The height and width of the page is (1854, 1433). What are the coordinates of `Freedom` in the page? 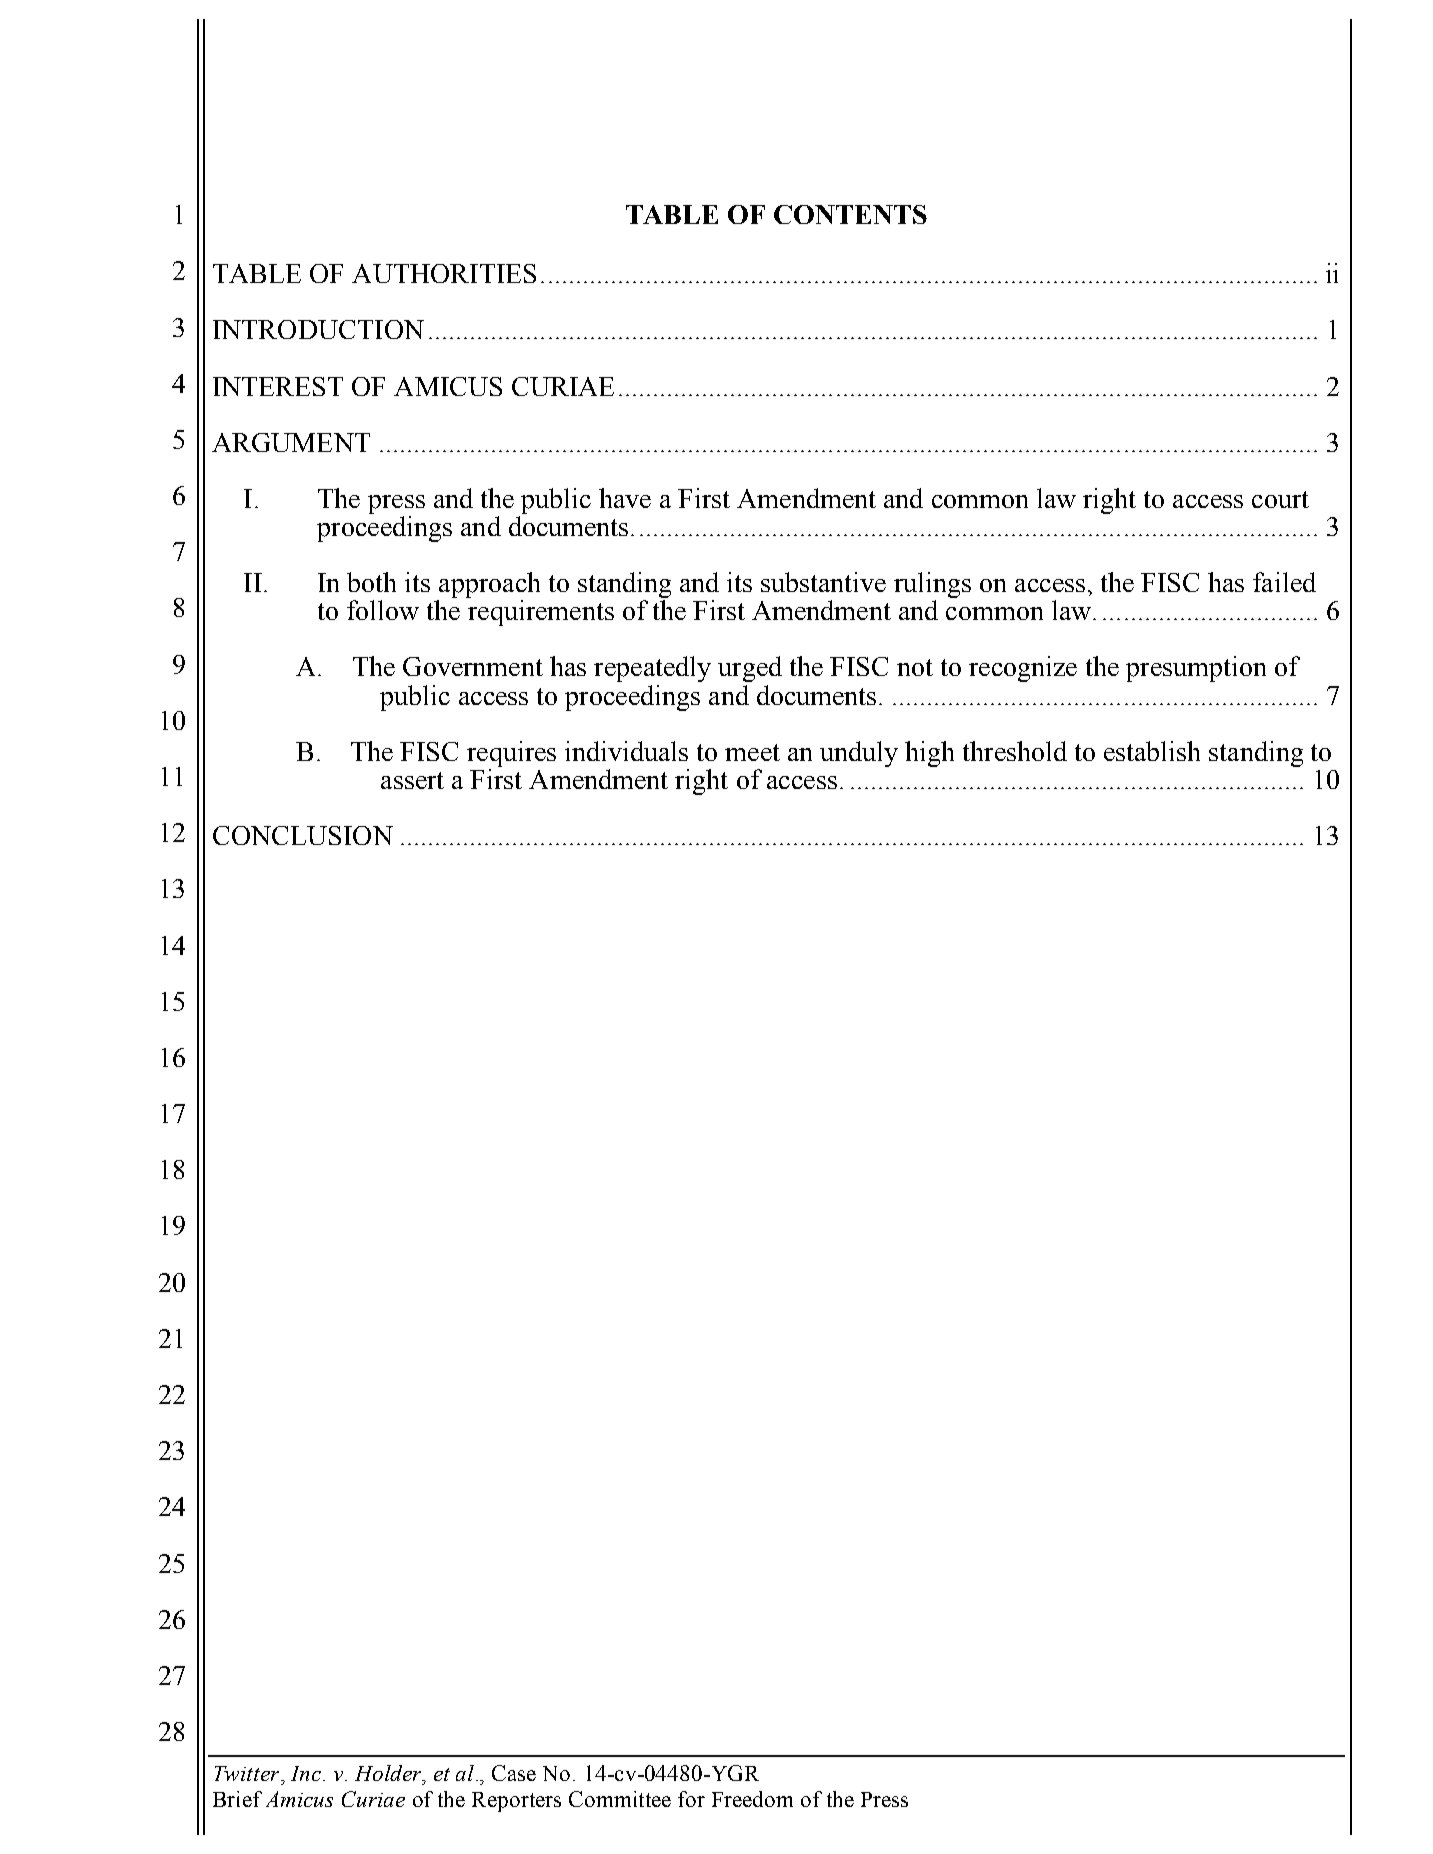 It's located at (752, 1799).
